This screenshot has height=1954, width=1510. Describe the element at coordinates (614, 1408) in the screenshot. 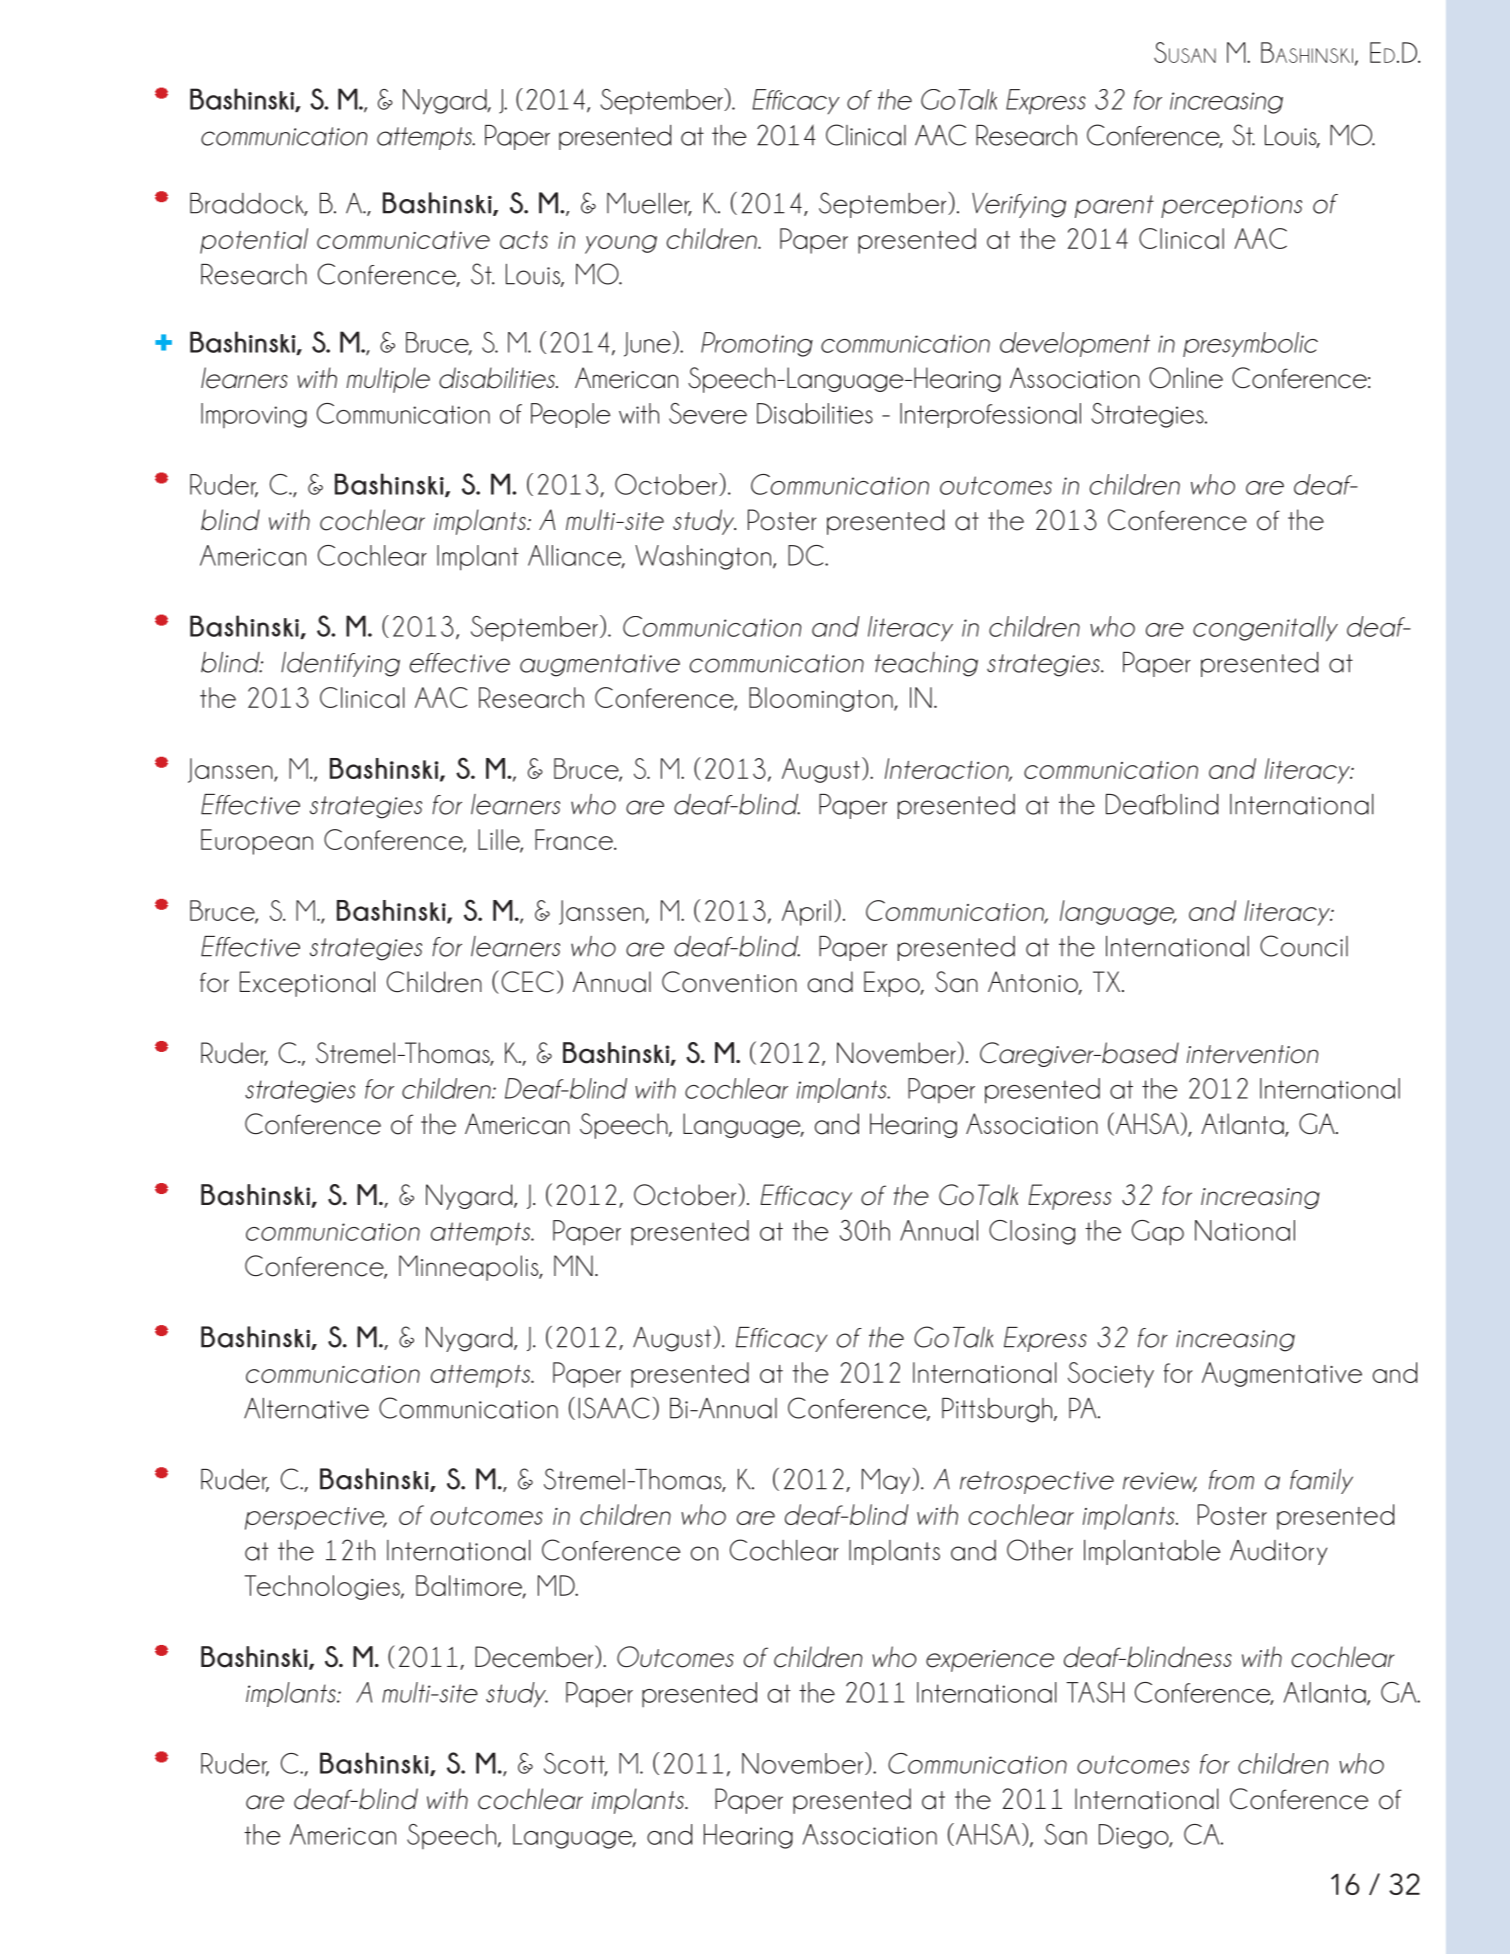

I see `ISAAC` at that location.
